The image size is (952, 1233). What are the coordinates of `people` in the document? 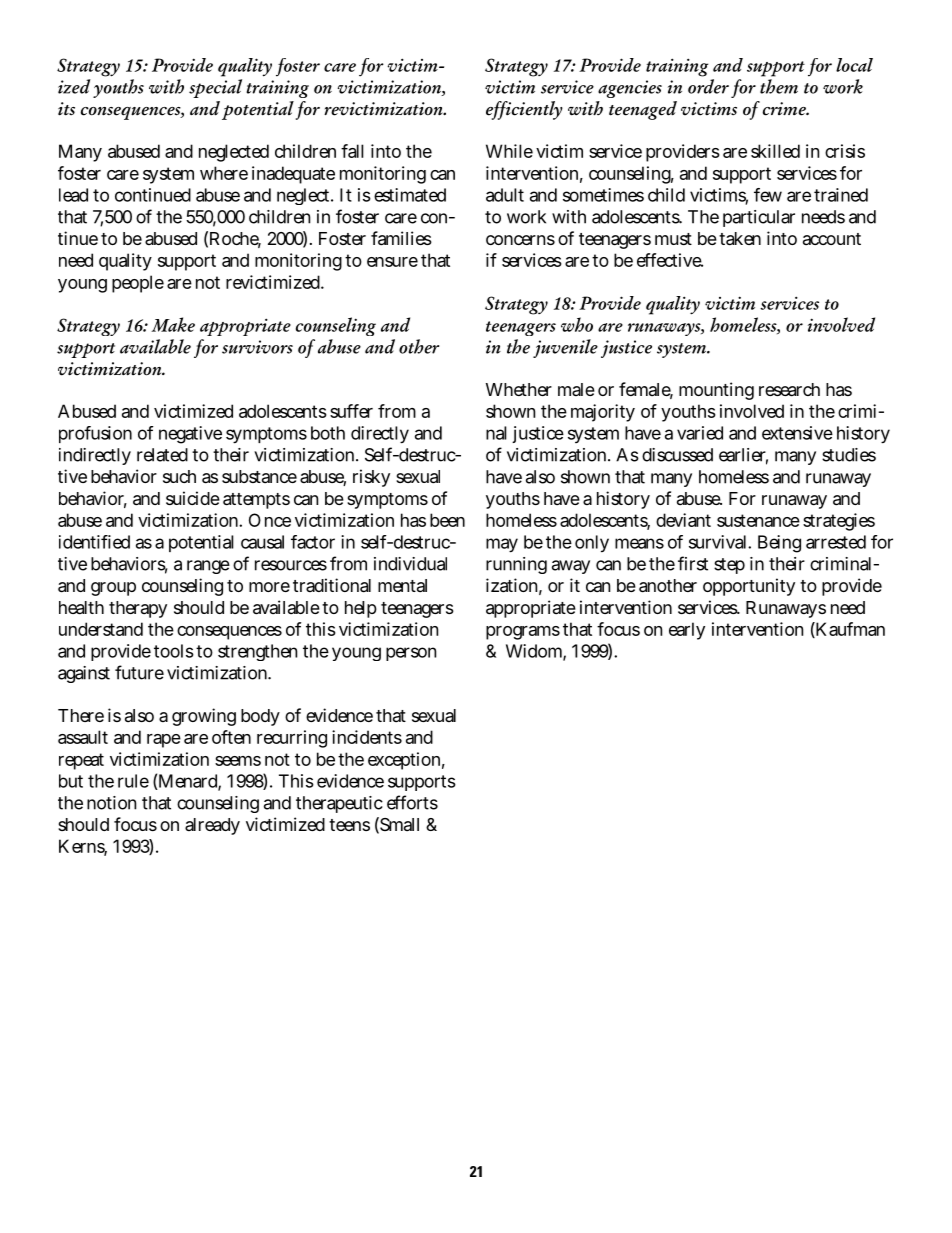 It's located at (138, 284).
